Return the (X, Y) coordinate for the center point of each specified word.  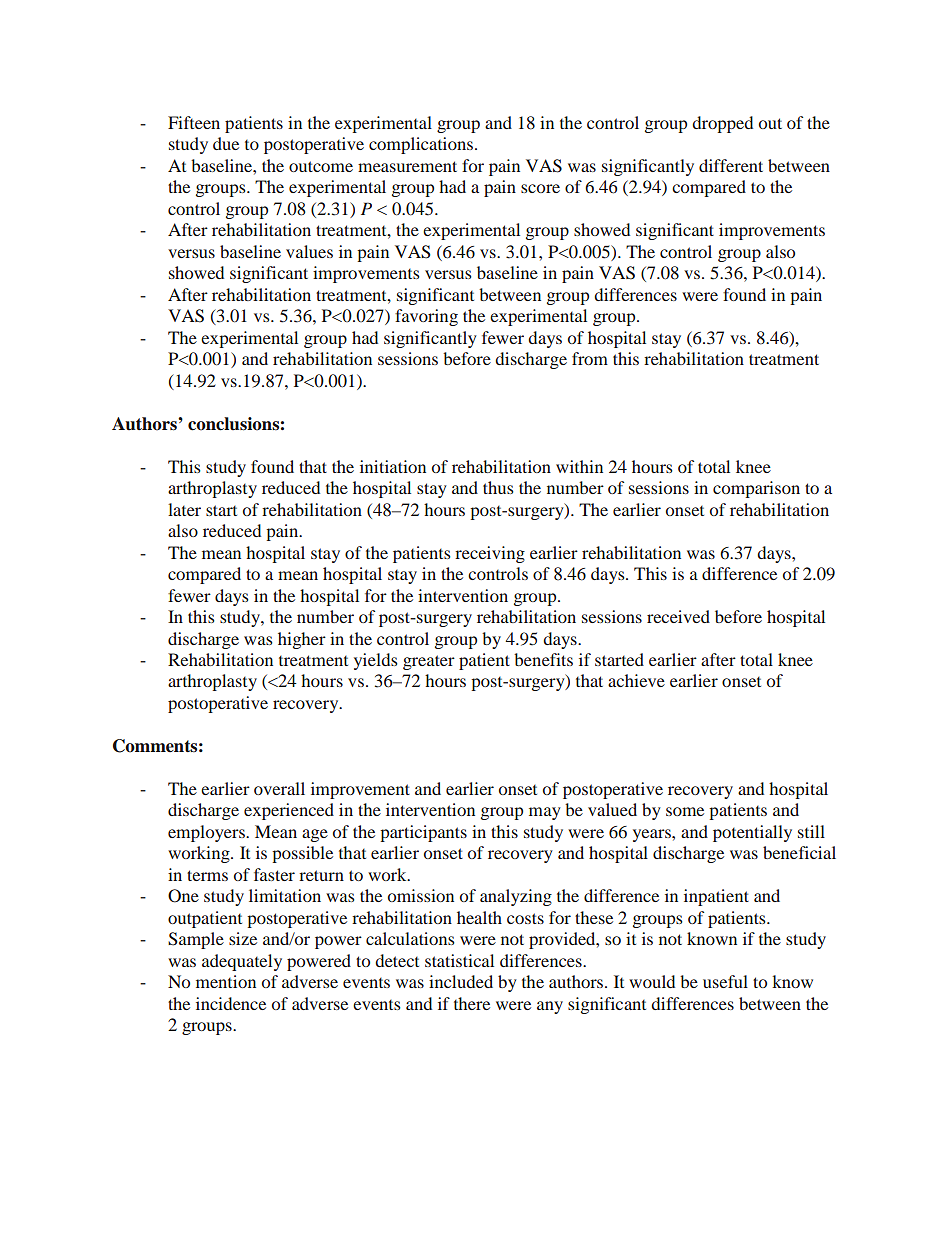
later (184, 509)
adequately (242, 962)
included (461, 981)
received (678, 616)
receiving (490, 554)
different (731, 165)
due (226, 143)
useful (725, 981)
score (540, 188)
